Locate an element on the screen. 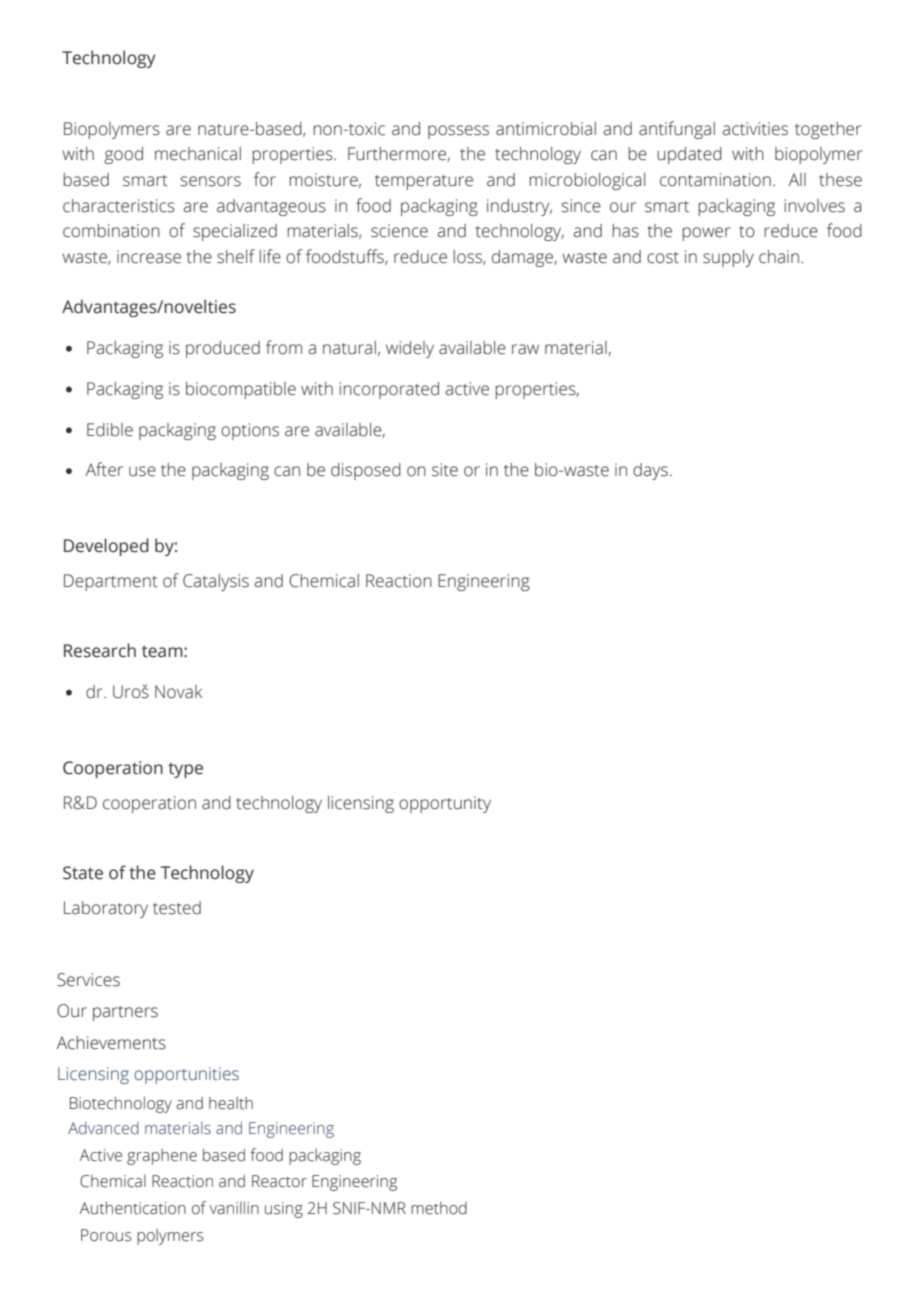  health is located at coordinates (231, 1103).
